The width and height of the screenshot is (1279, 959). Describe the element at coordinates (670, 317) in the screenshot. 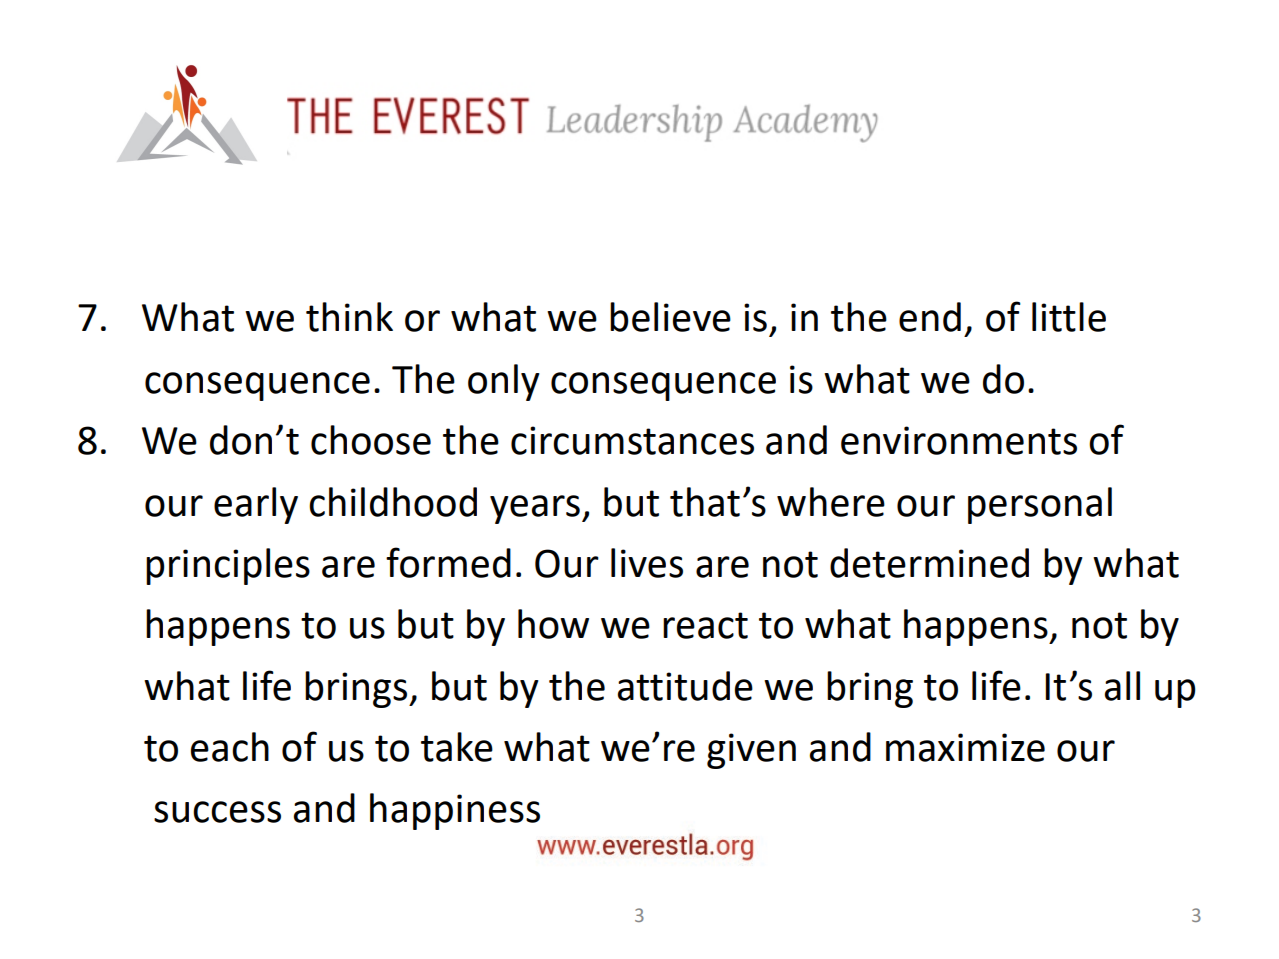

I see `believe` at that location.
